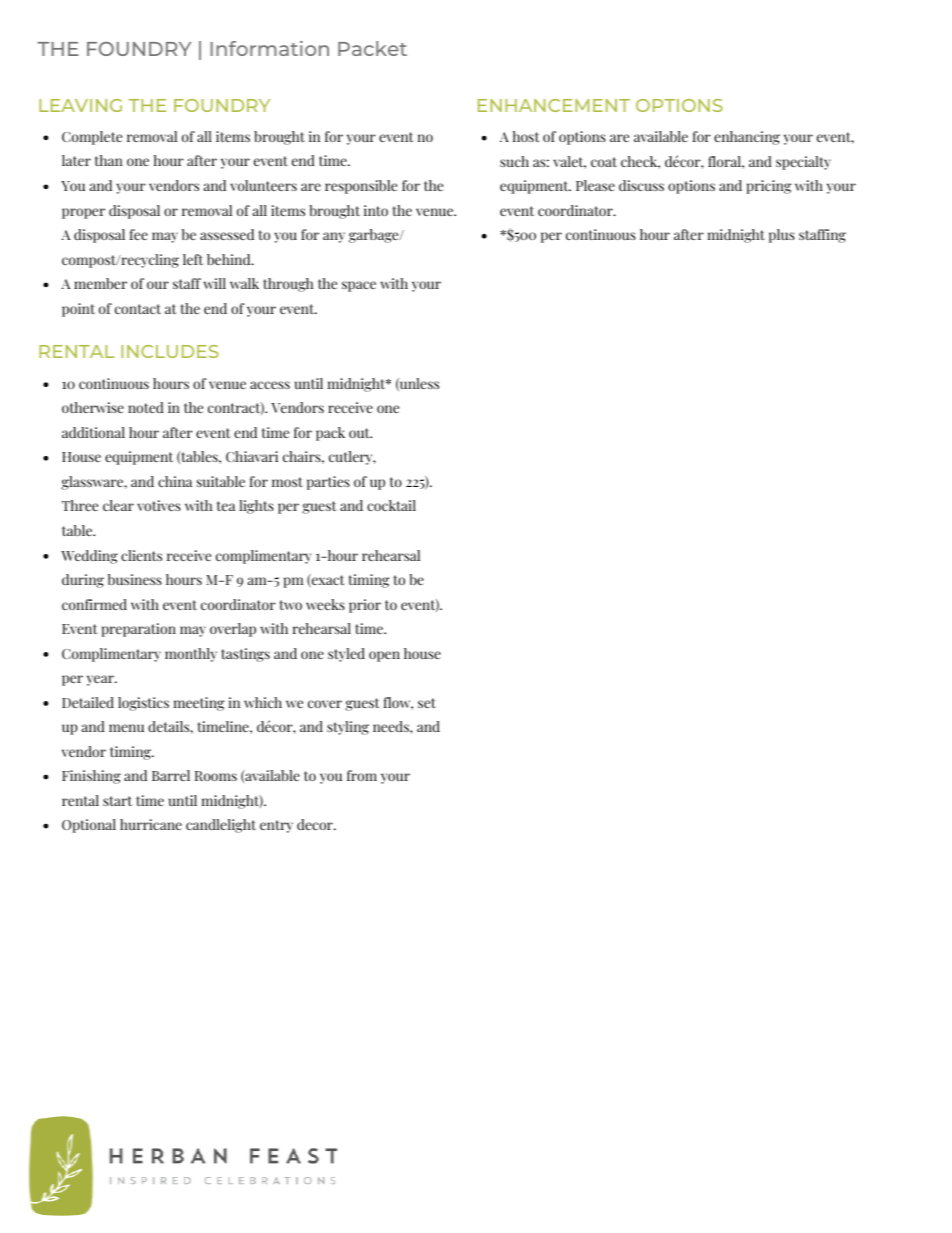 Image resolution: width=952 pixels, height=1233 pixels. I want to click on LEAVING, so click(80, 105).
